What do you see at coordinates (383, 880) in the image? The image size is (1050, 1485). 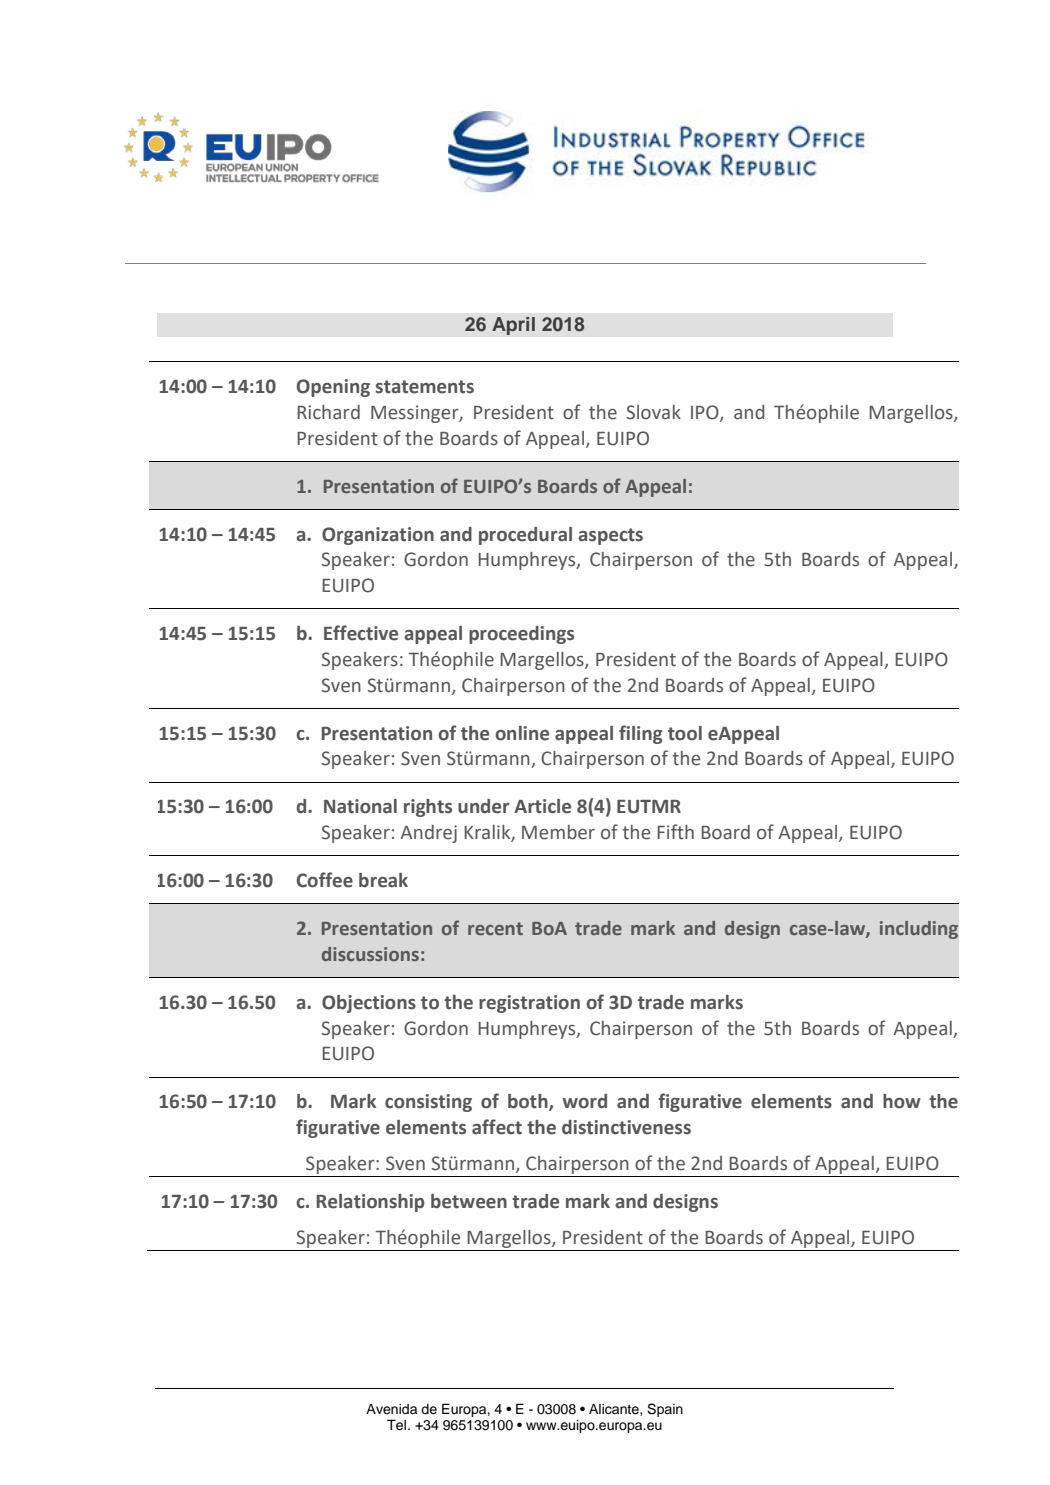 I see `break` at bounding box center [383, 880].
